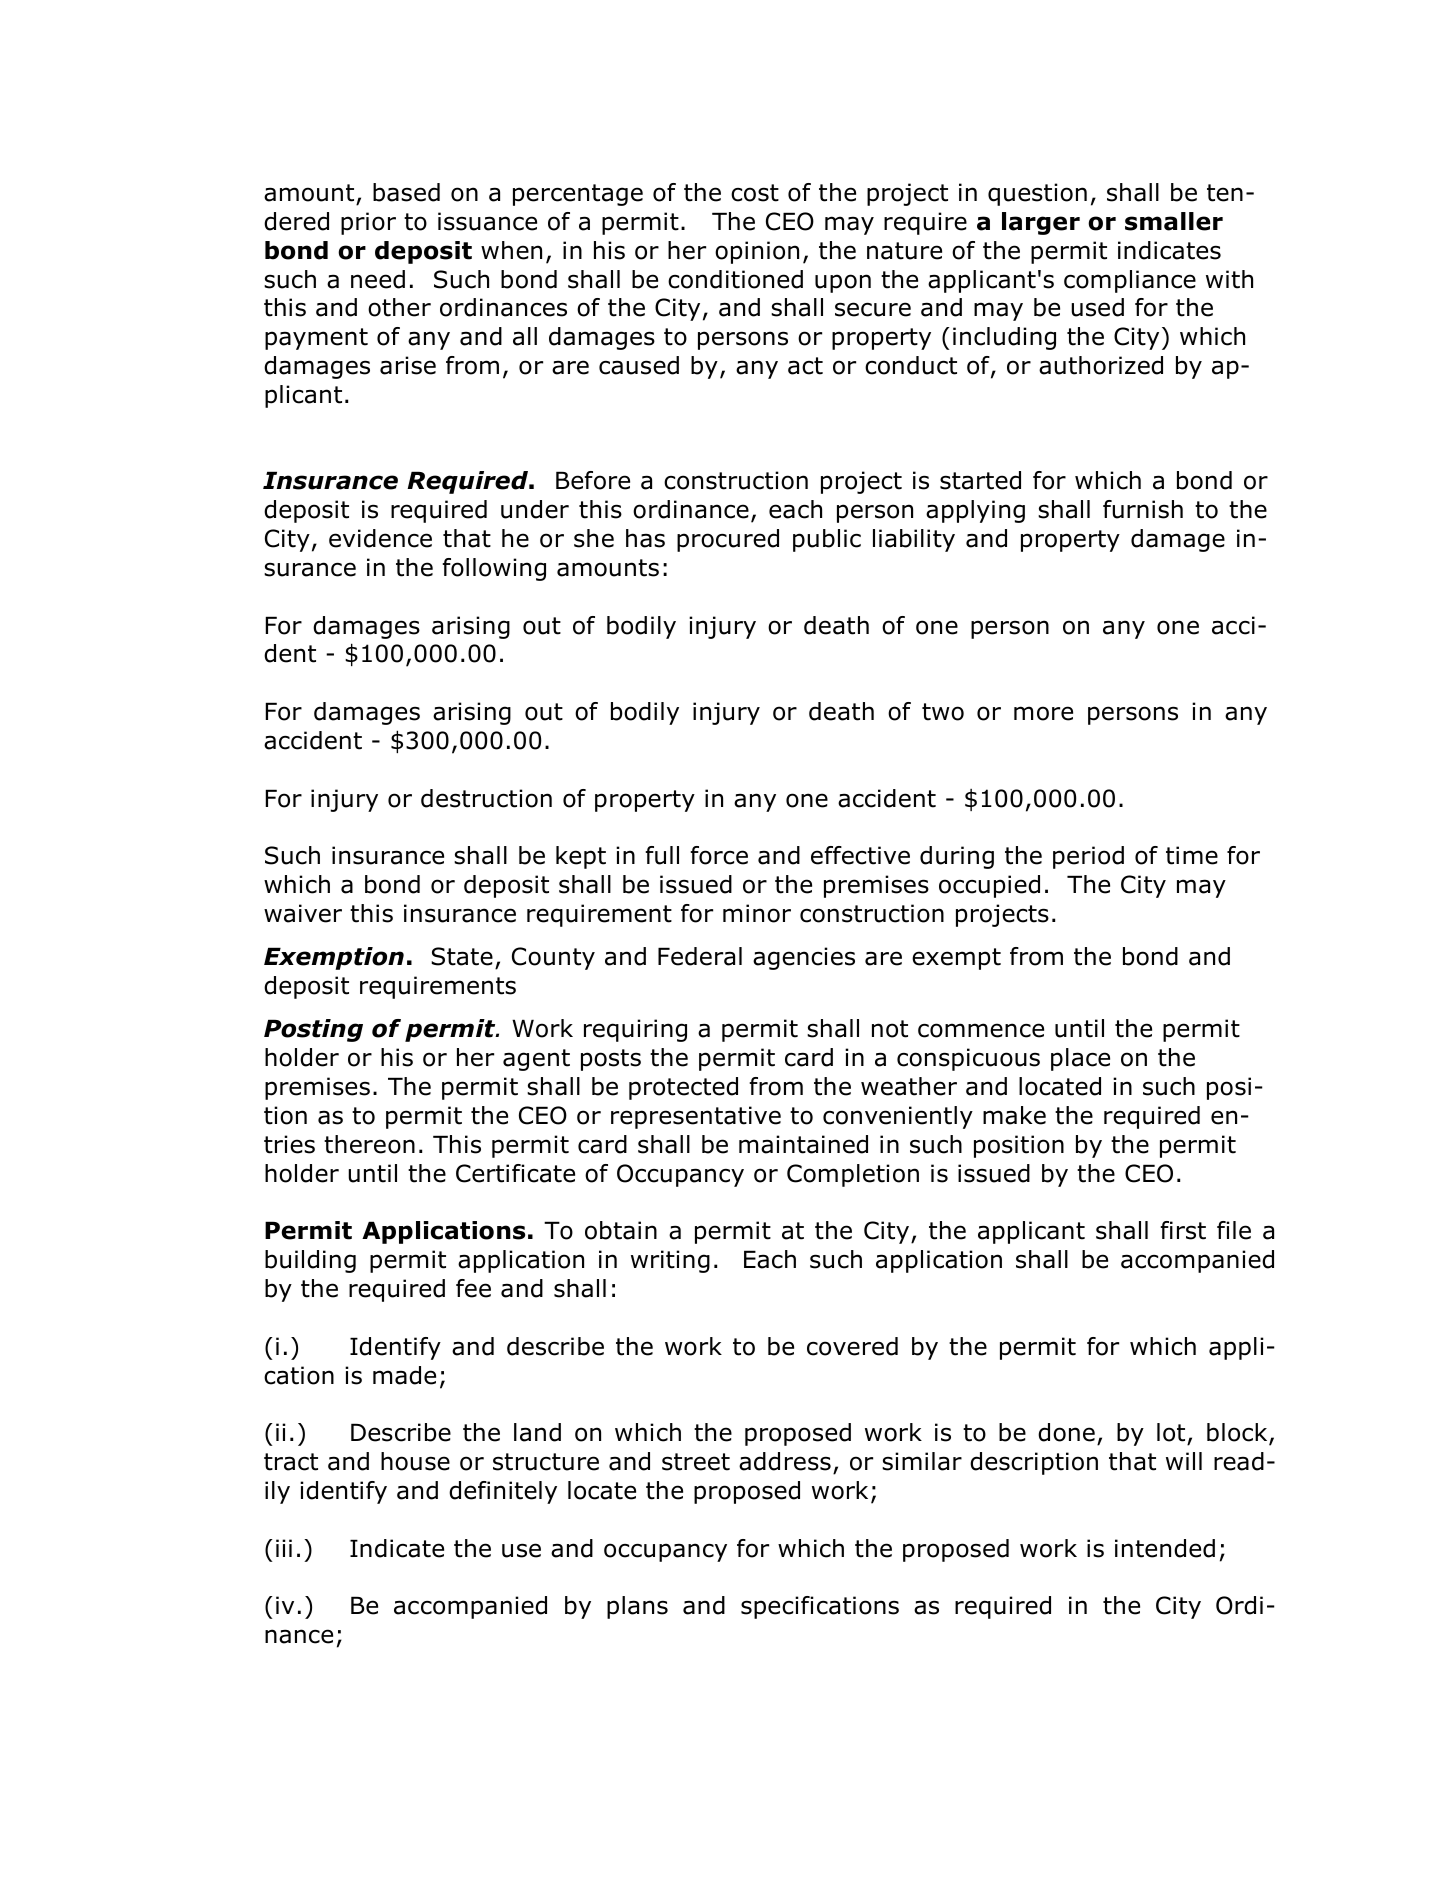  I want to click on based, so click(406, 192).
